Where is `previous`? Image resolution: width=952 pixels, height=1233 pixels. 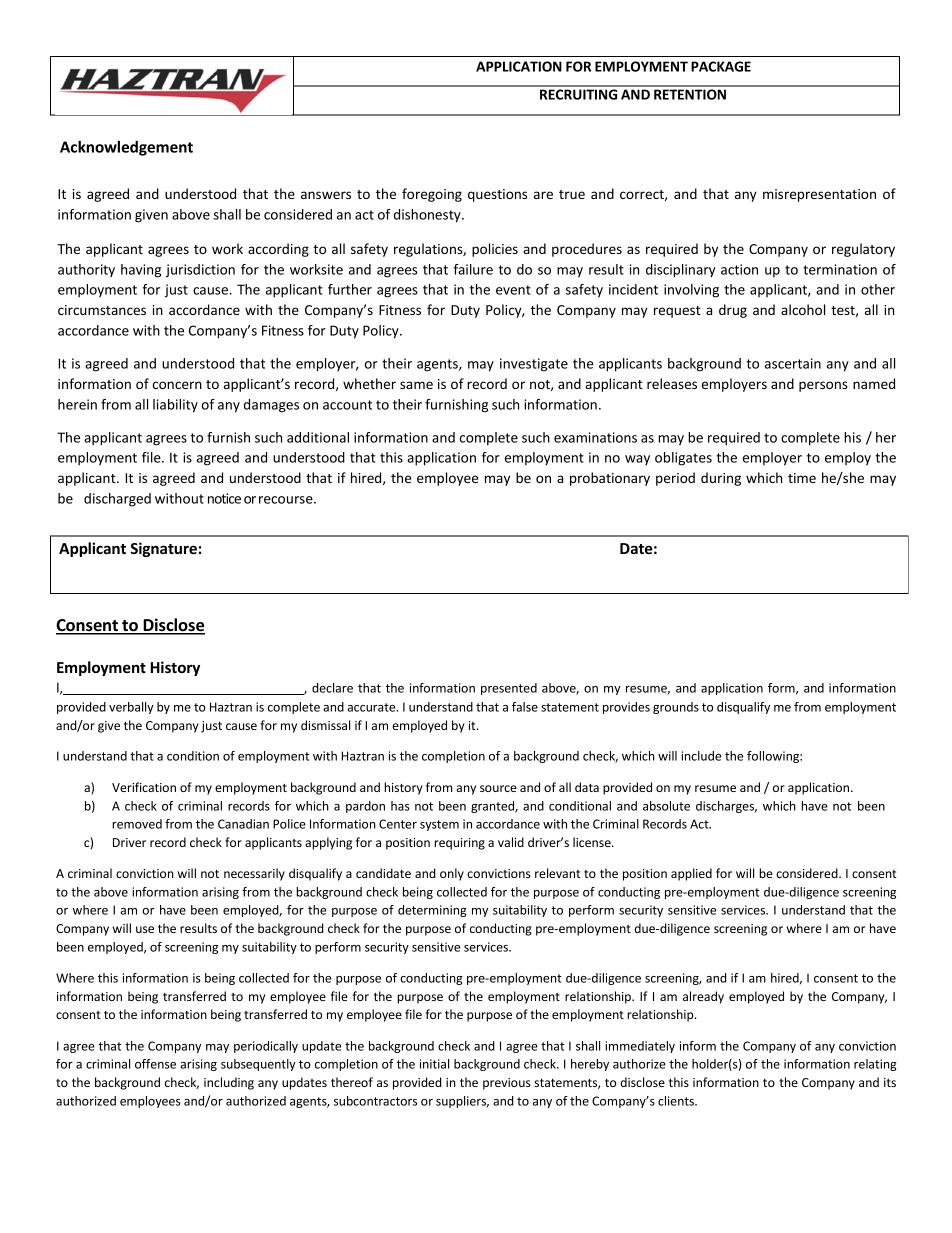 previous is located at coordinates (507, 1084).
